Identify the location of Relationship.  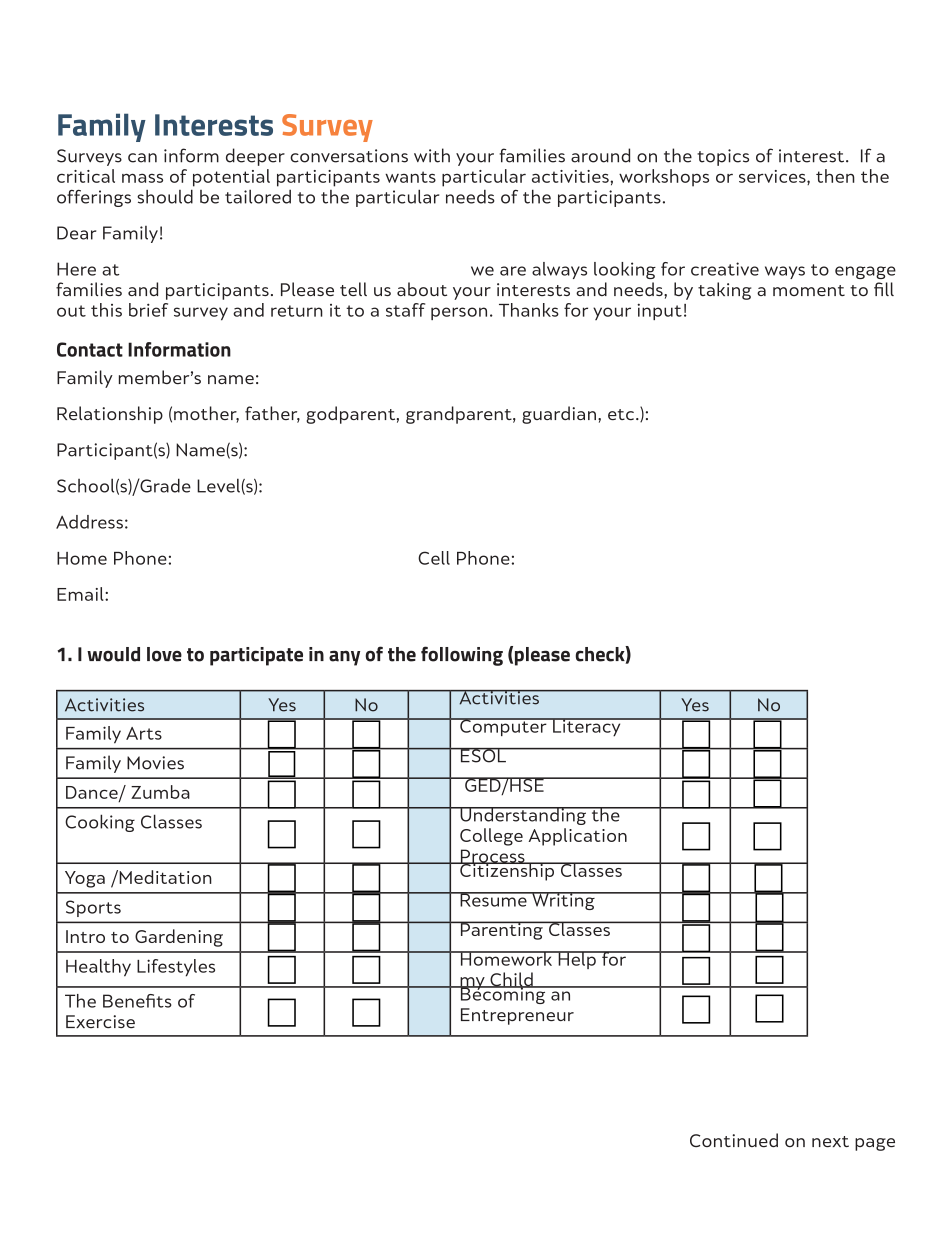
(110, 415).
